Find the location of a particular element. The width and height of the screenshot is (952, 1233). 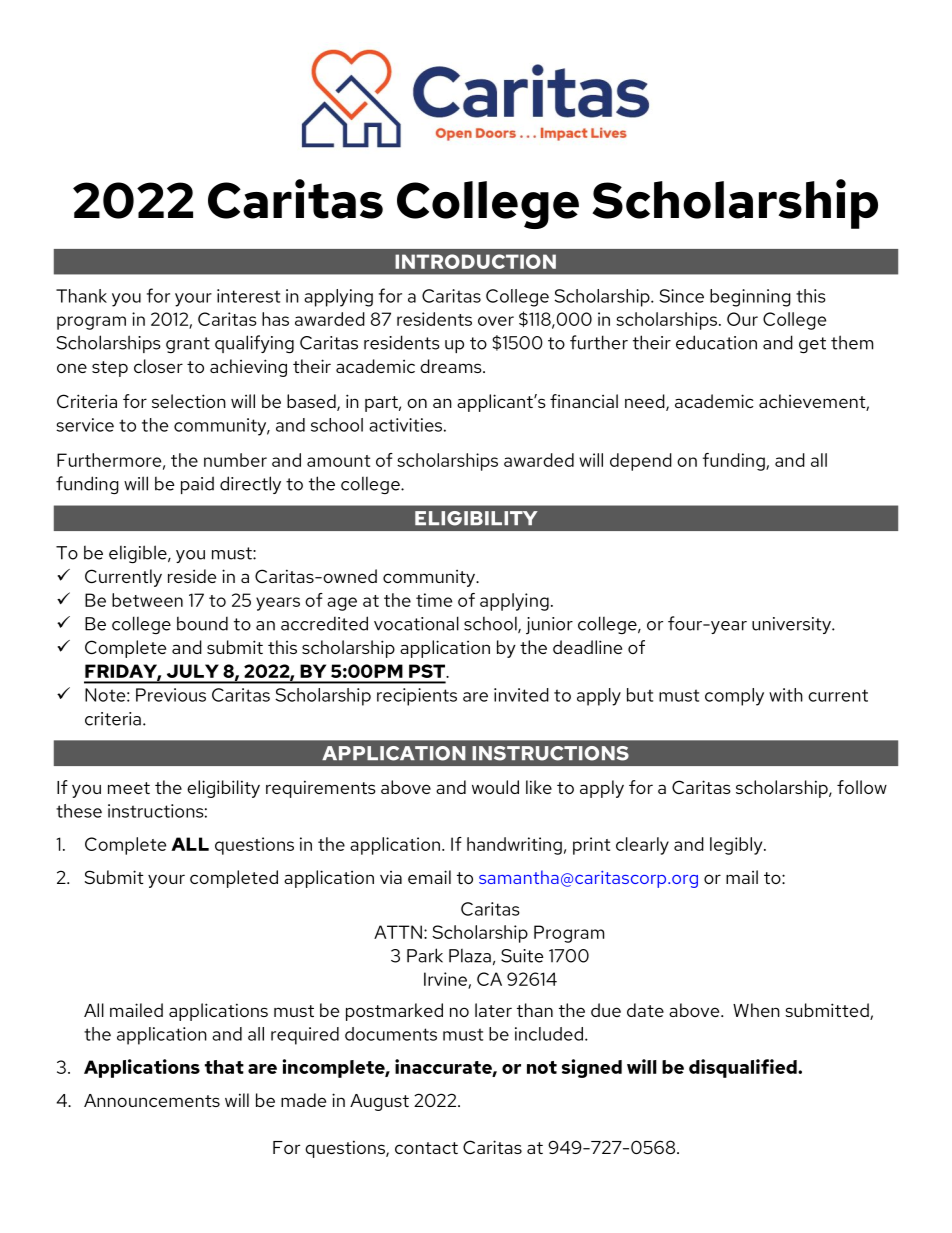

interest is located at coordinates (248, 296).
